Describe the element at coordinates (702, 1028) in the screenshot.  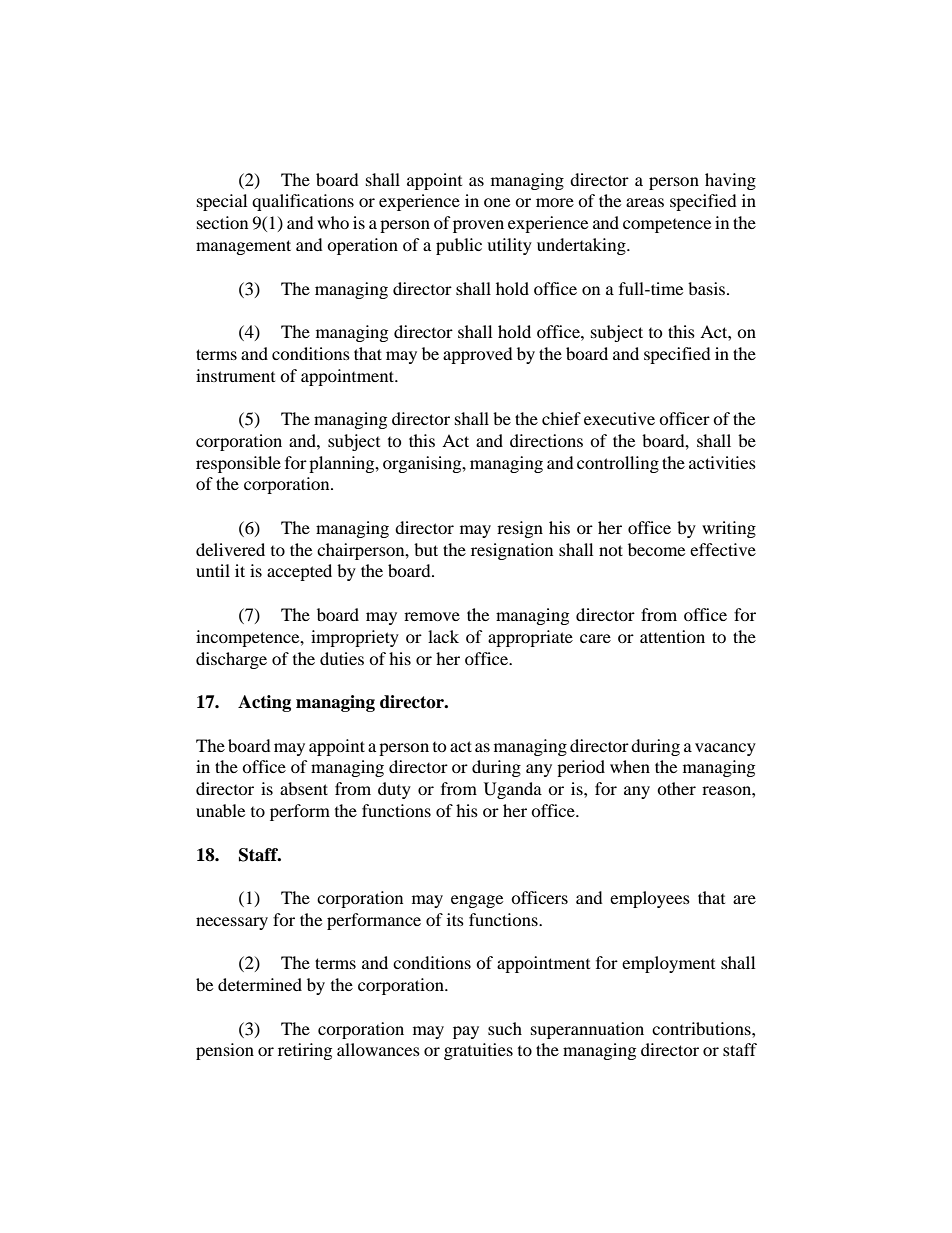
I see `contributions` at that location.
